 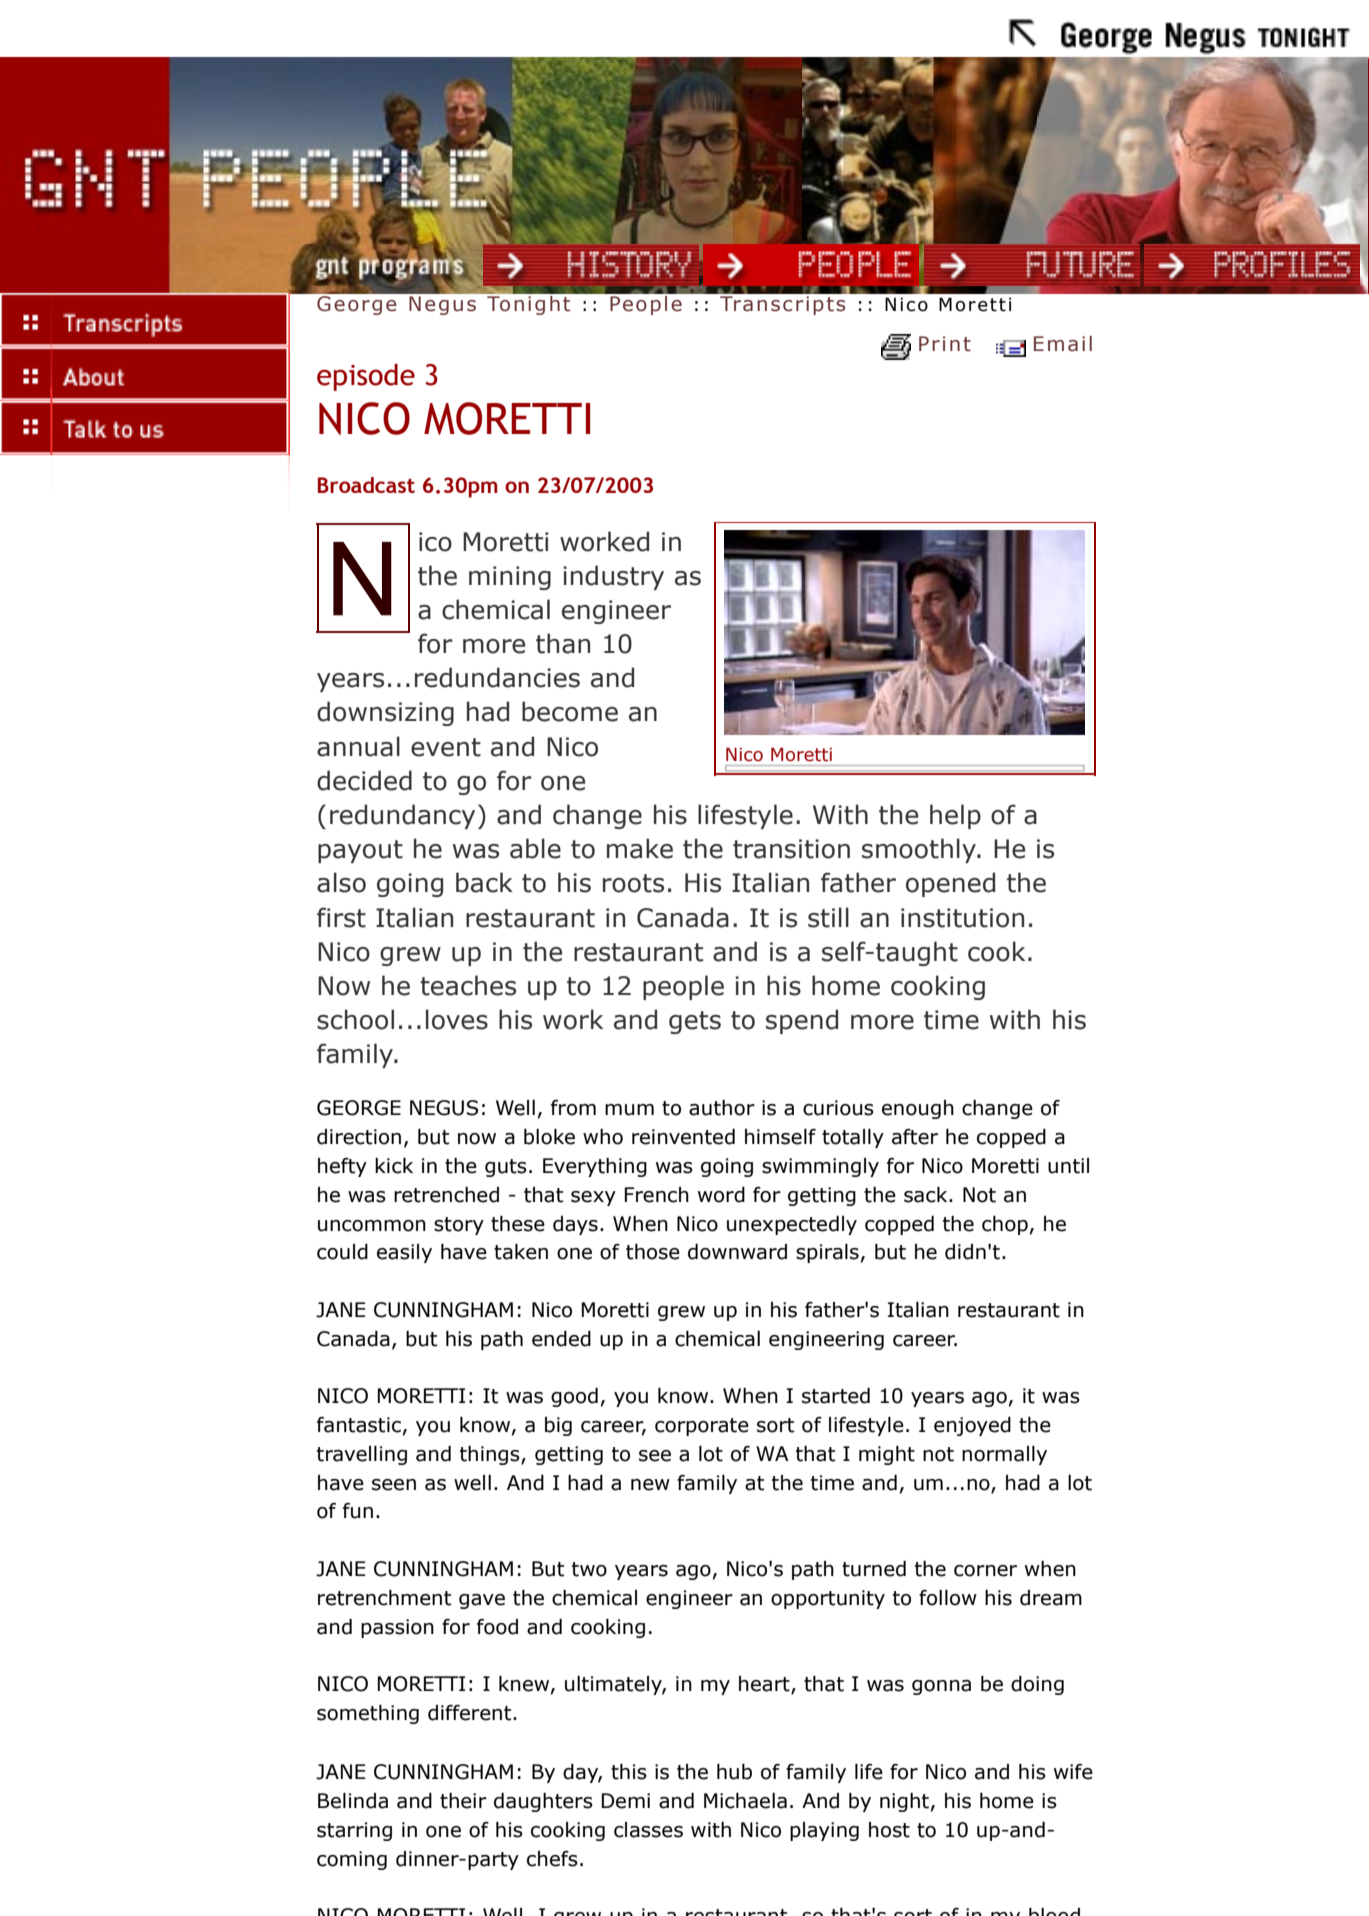 What do you see at coordinates (950, 884) in the document?
I see `opened` at bounding box center [950, 884].
